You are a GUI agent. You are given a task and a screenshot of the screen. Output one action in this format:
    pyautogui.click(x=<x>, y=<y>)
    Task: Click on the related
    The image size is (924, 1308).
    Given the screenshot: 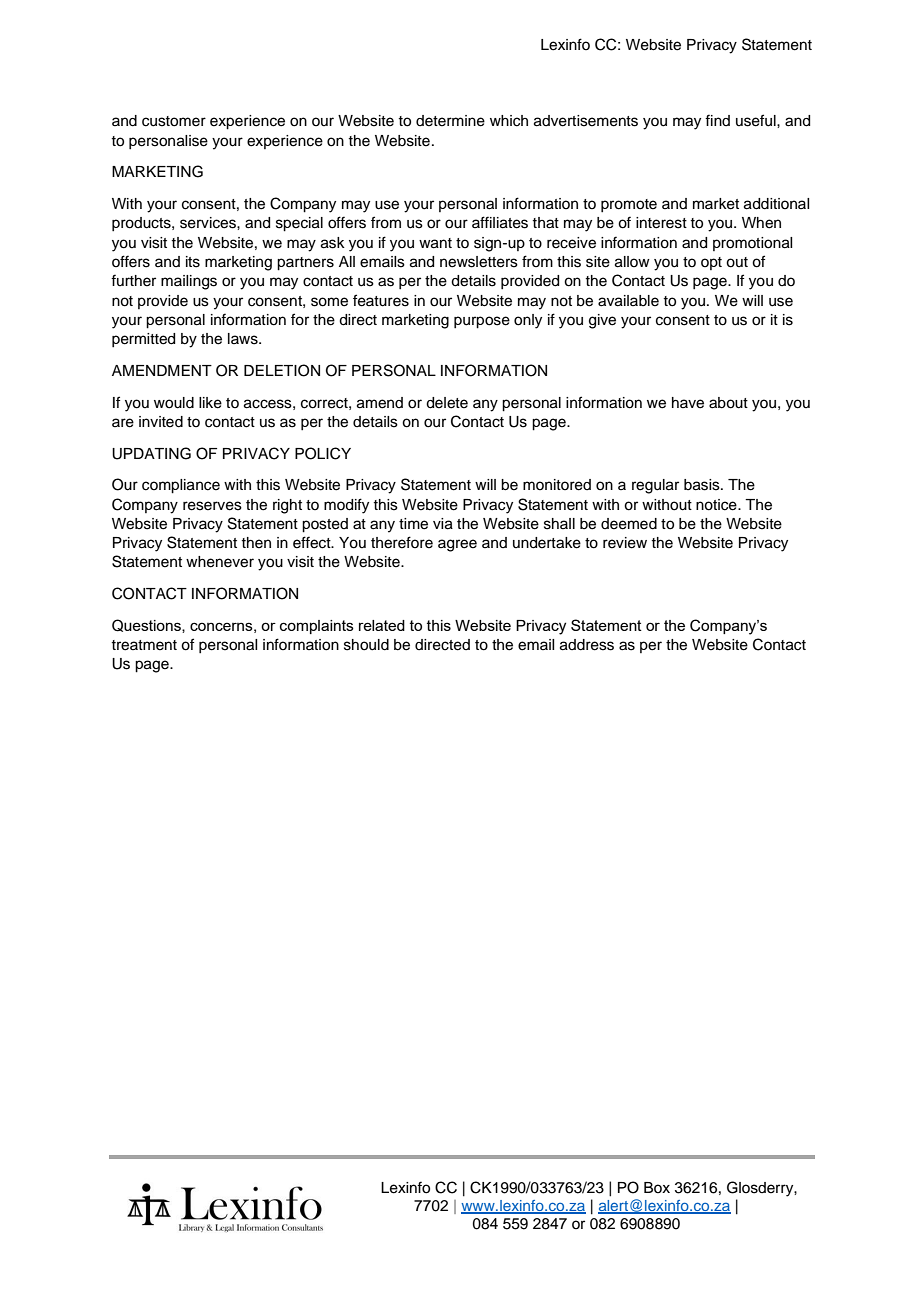 What is the action you would take?
    pyautogui.click(x=382, y=625)
